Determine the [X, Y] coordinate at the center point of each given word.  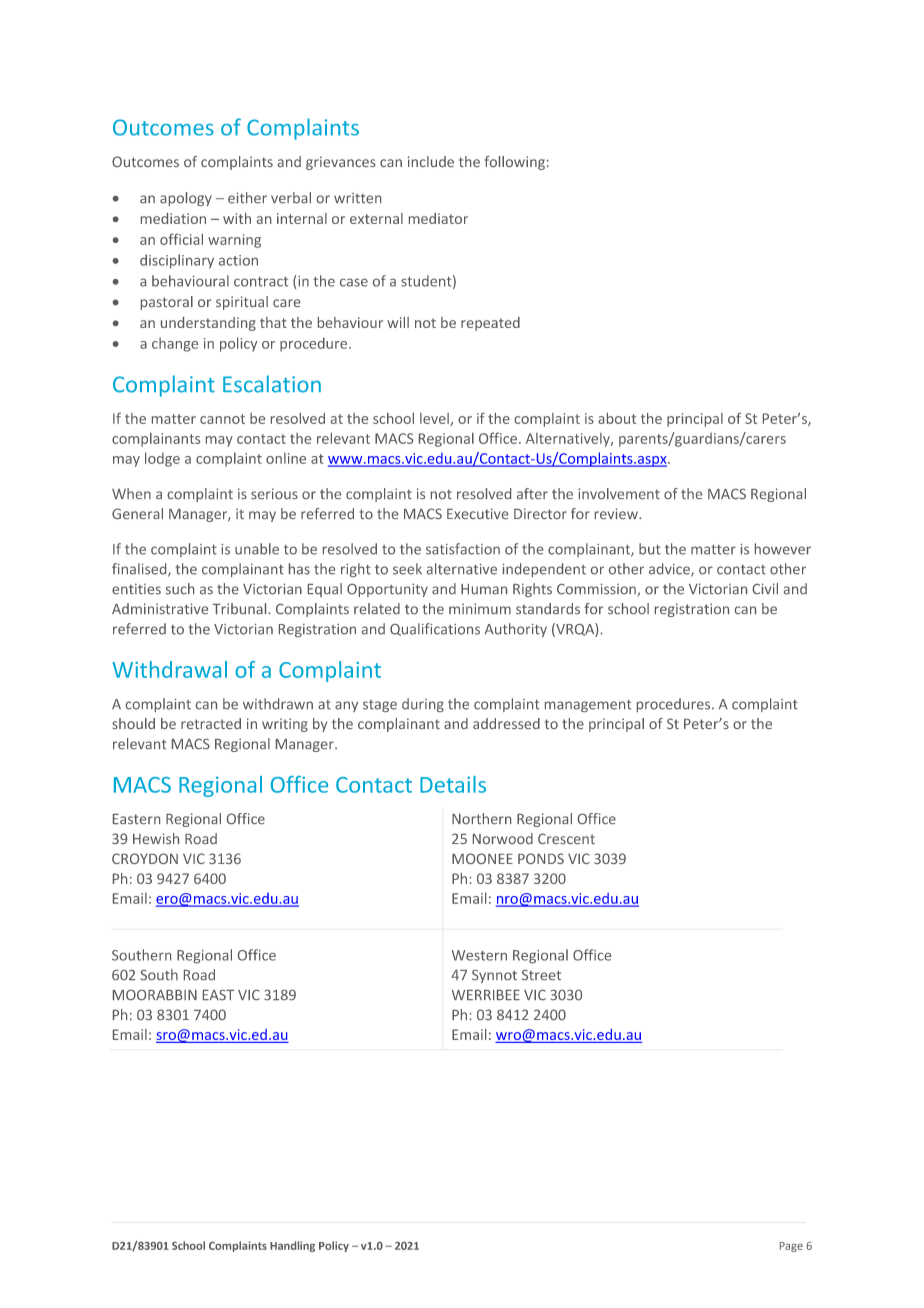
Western [479, 955]
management [588, 706]
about [617, 418]
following [515, 163]
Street [541, 975]
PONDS [541, 858]
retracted [211, 723]
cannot [222, 419]
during [423, 705]
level [435, 419]
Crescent [566, 838]
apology [186, 199]
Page [791, 1247]
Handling [292, 1246]
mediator [438, 218]
